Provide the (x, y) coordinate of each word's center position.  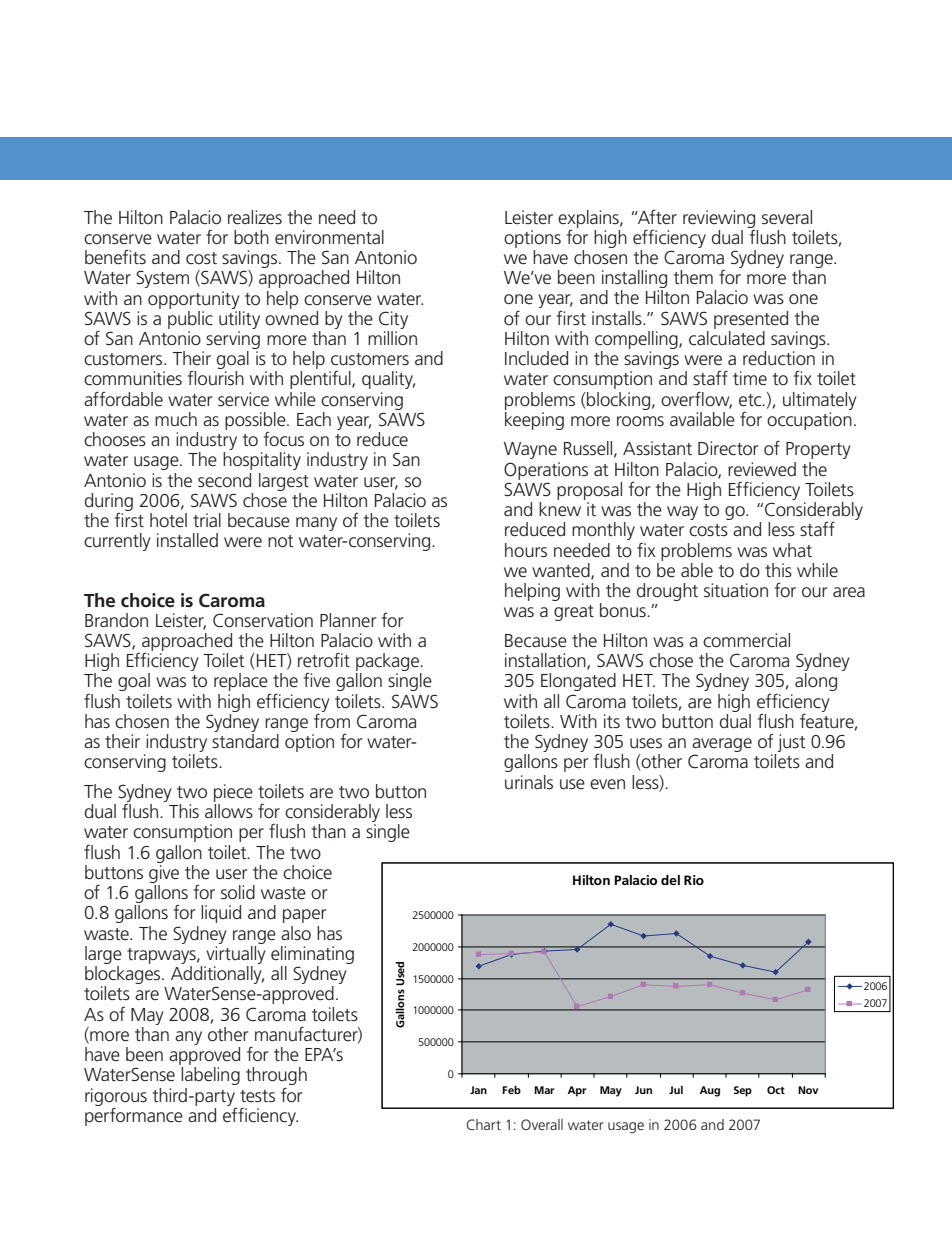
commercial (746, 640)
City (393, 320)
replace (241, 682)
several (787, 217)
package (388, 663)
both (251, 237)
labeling (210, 1076)
